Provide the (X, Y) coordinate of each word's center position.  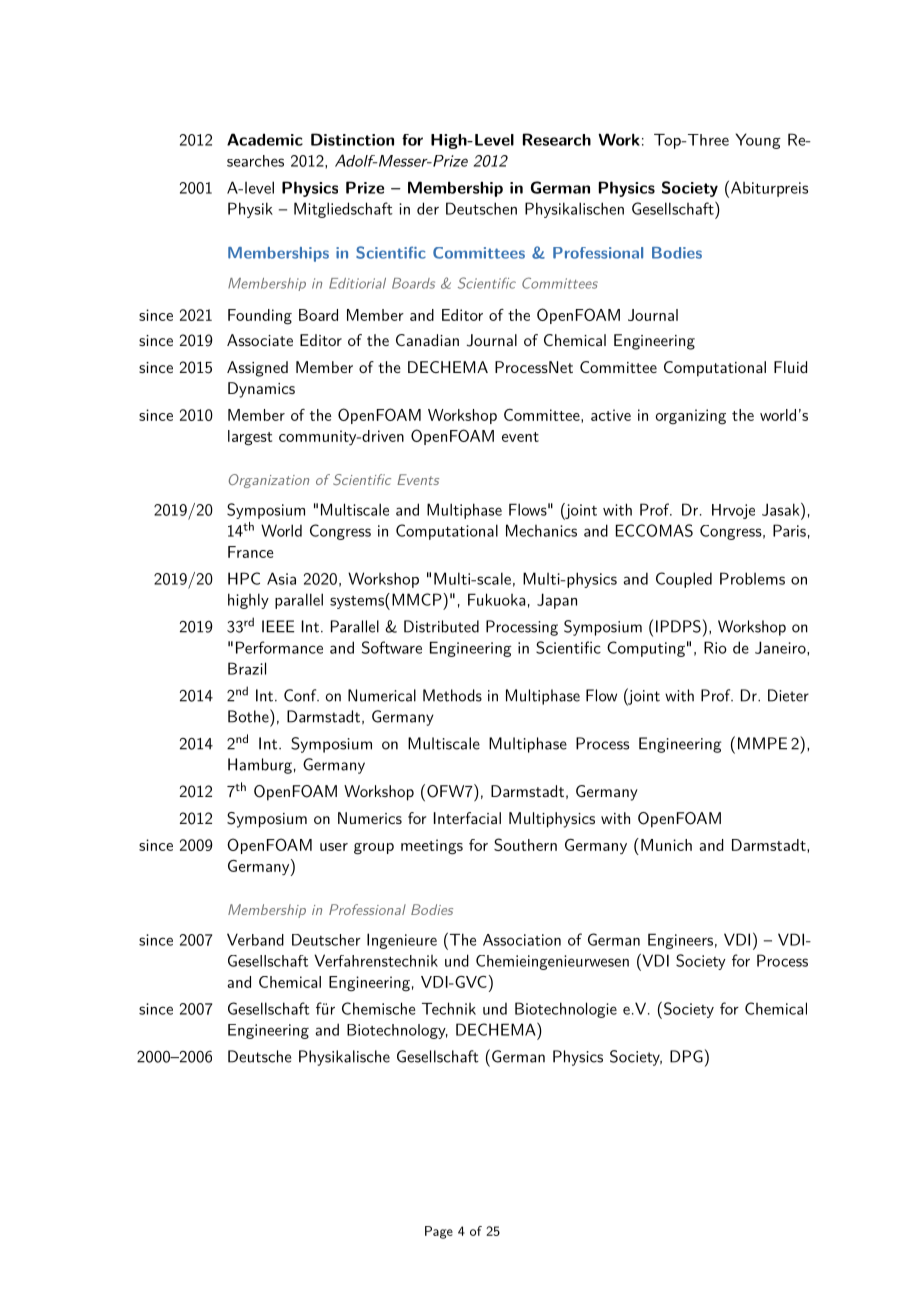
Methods (452, 695)
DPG (686, 1056)
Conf (301, 695)
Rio (715, 647)
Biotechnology (397, 1031)
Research (557, 139)
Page (439, 1232)
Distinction (352, 139)
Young (758, 141)
